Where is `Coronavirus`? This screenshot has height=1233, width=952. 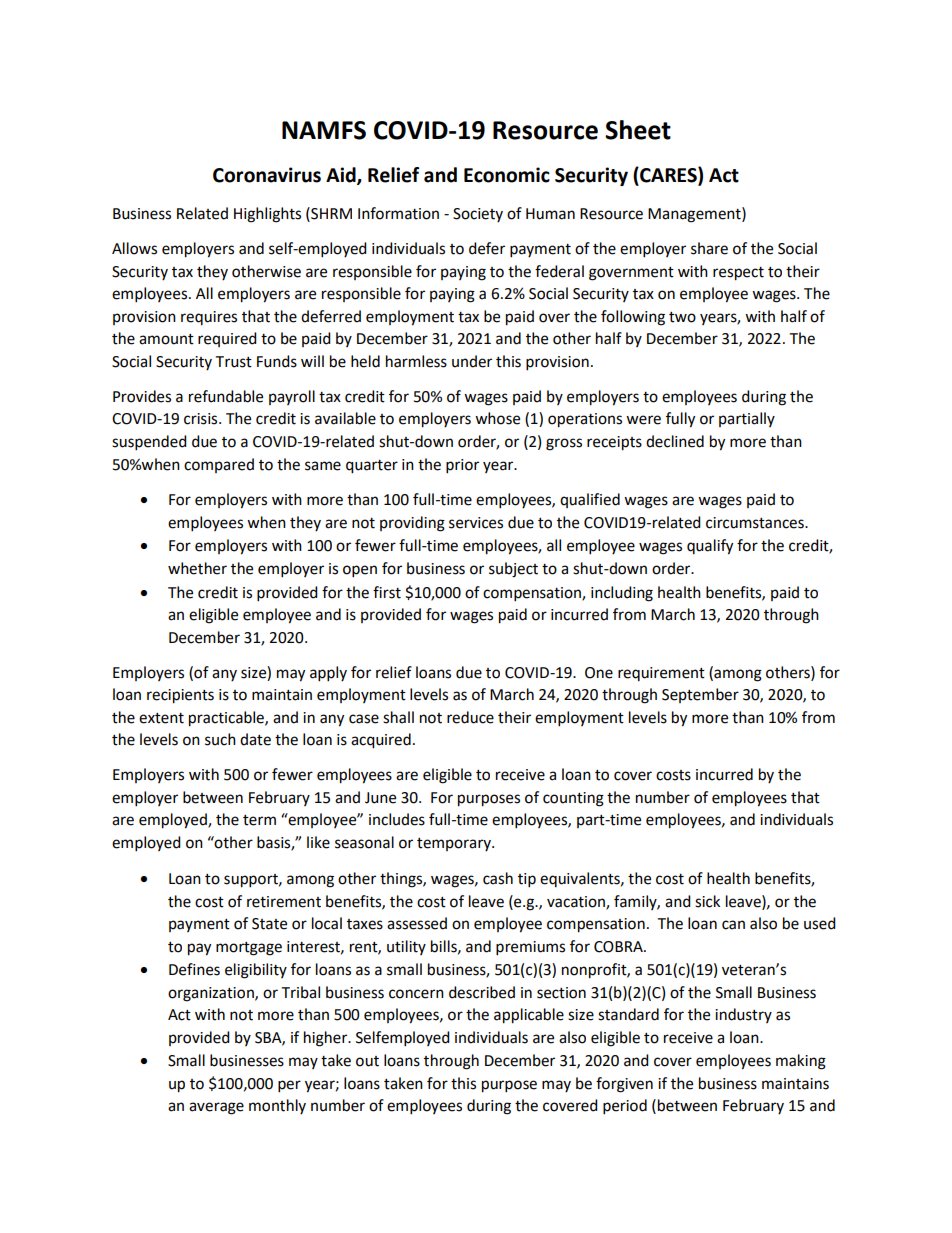
Coronavirus is located at coordinates (267, 175).
